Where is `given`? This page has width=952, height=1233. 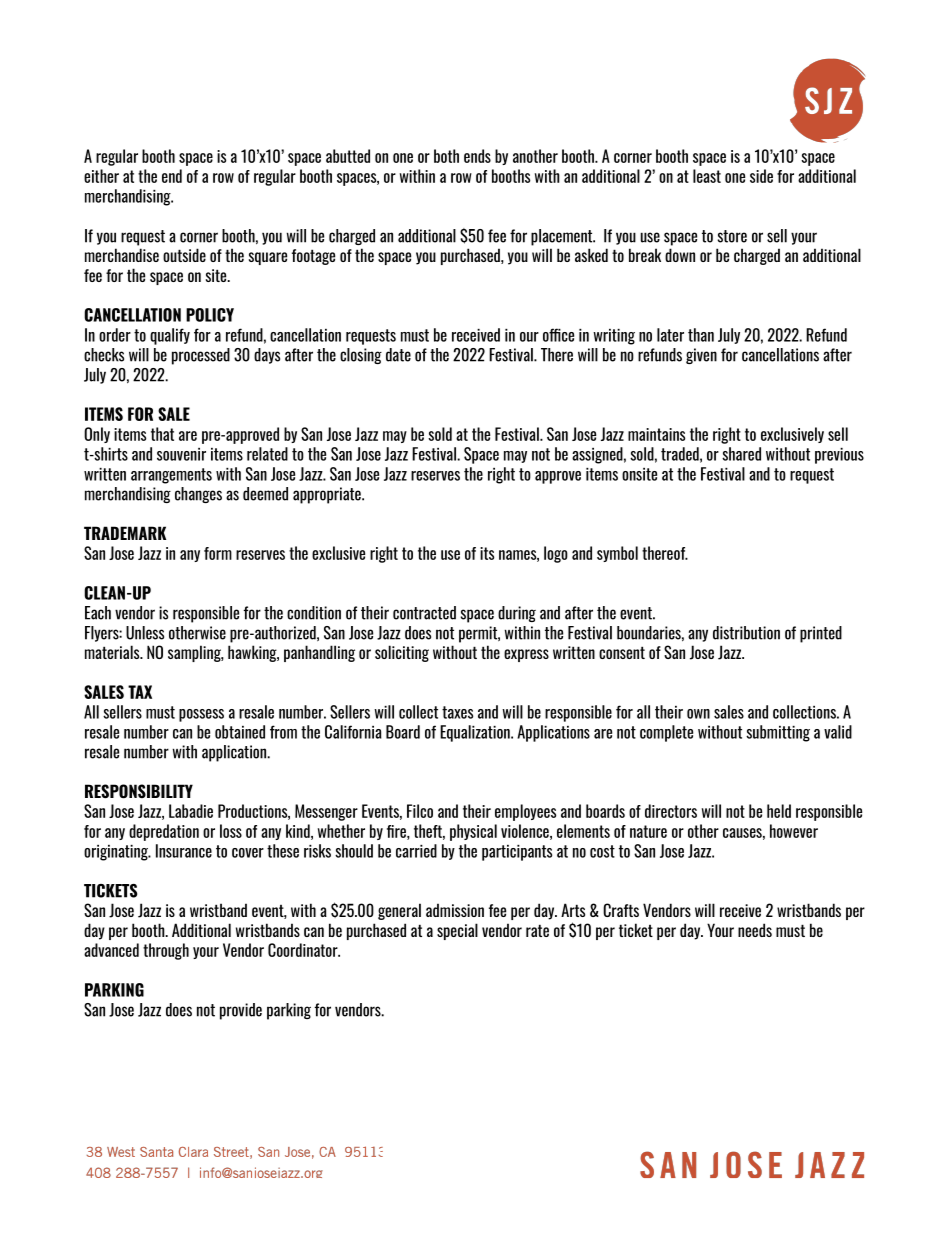
given is located at coordinates (701, 356).
